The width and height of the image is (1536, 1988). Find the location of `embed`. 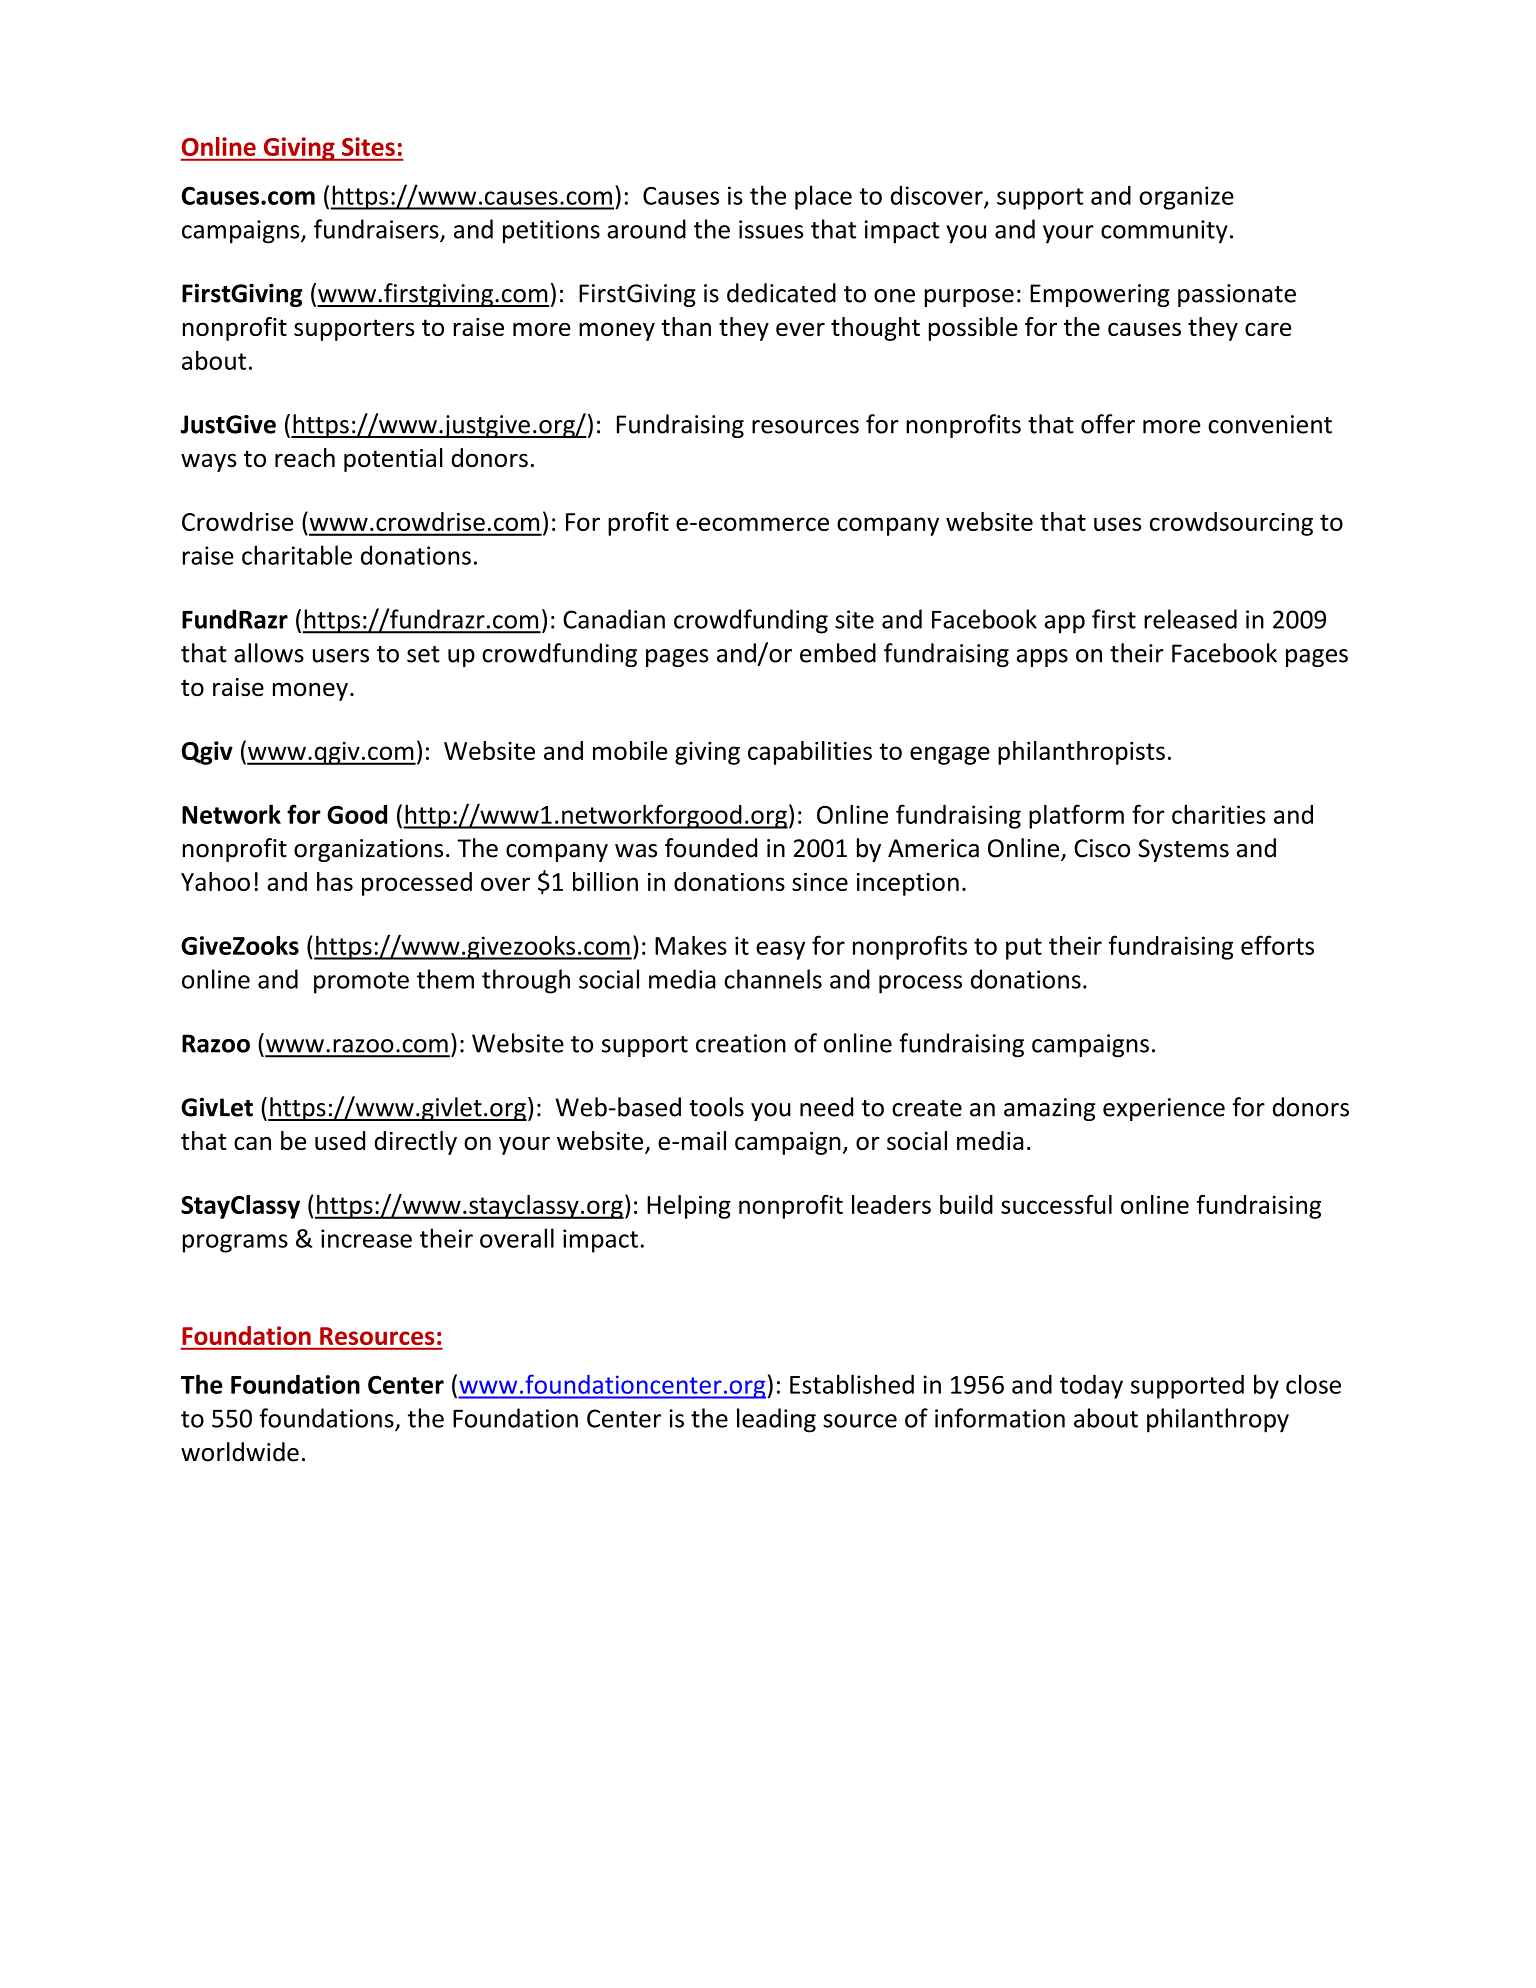

embed is located at coordinates (838, 653).
